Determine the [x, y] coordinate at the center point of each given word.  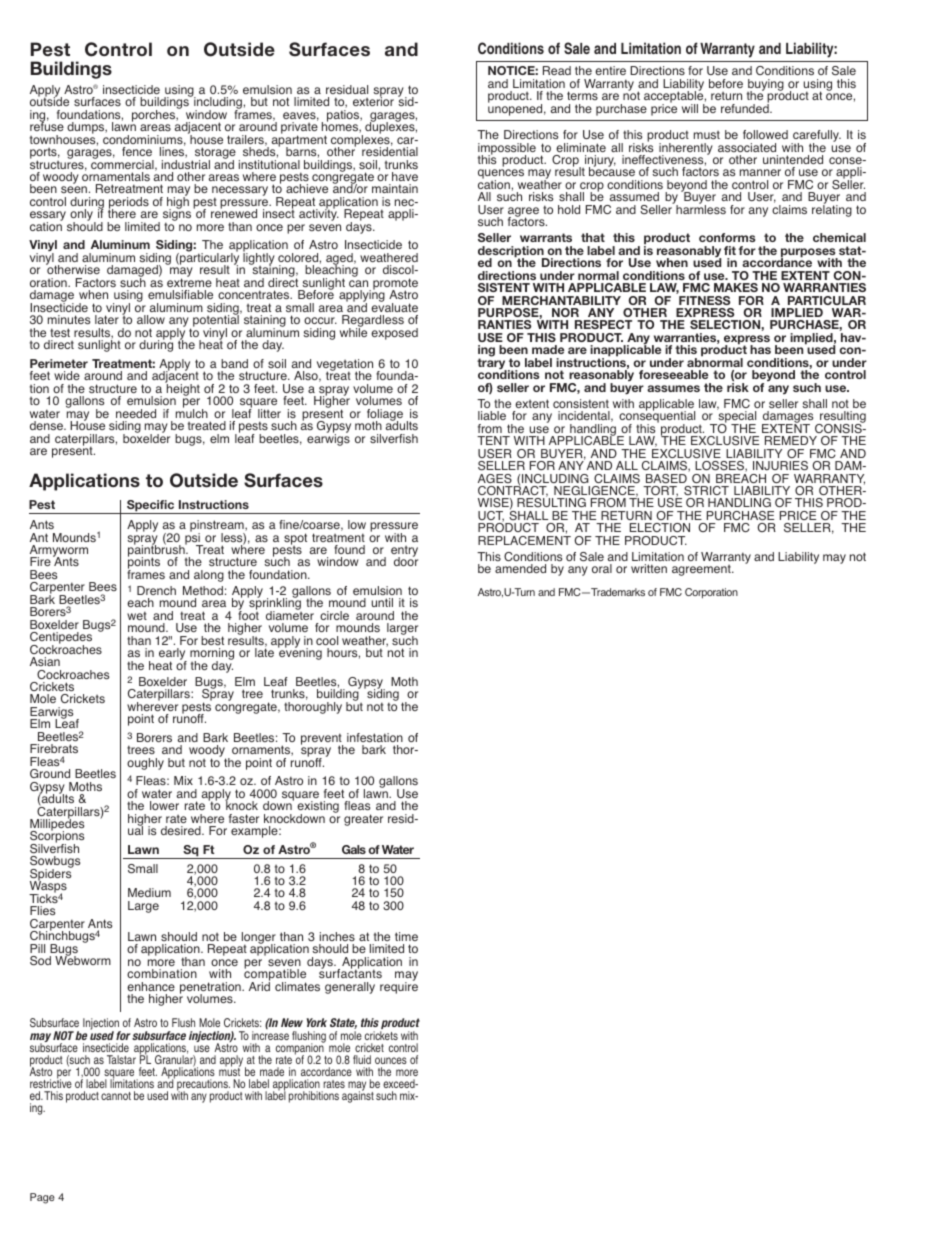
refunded [746, 107]
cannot [116, 1096]
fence [137, 151]
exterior [373, 100]
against [358, 1096]
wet [137, 615]
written [649, 568]
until [382, 602]
